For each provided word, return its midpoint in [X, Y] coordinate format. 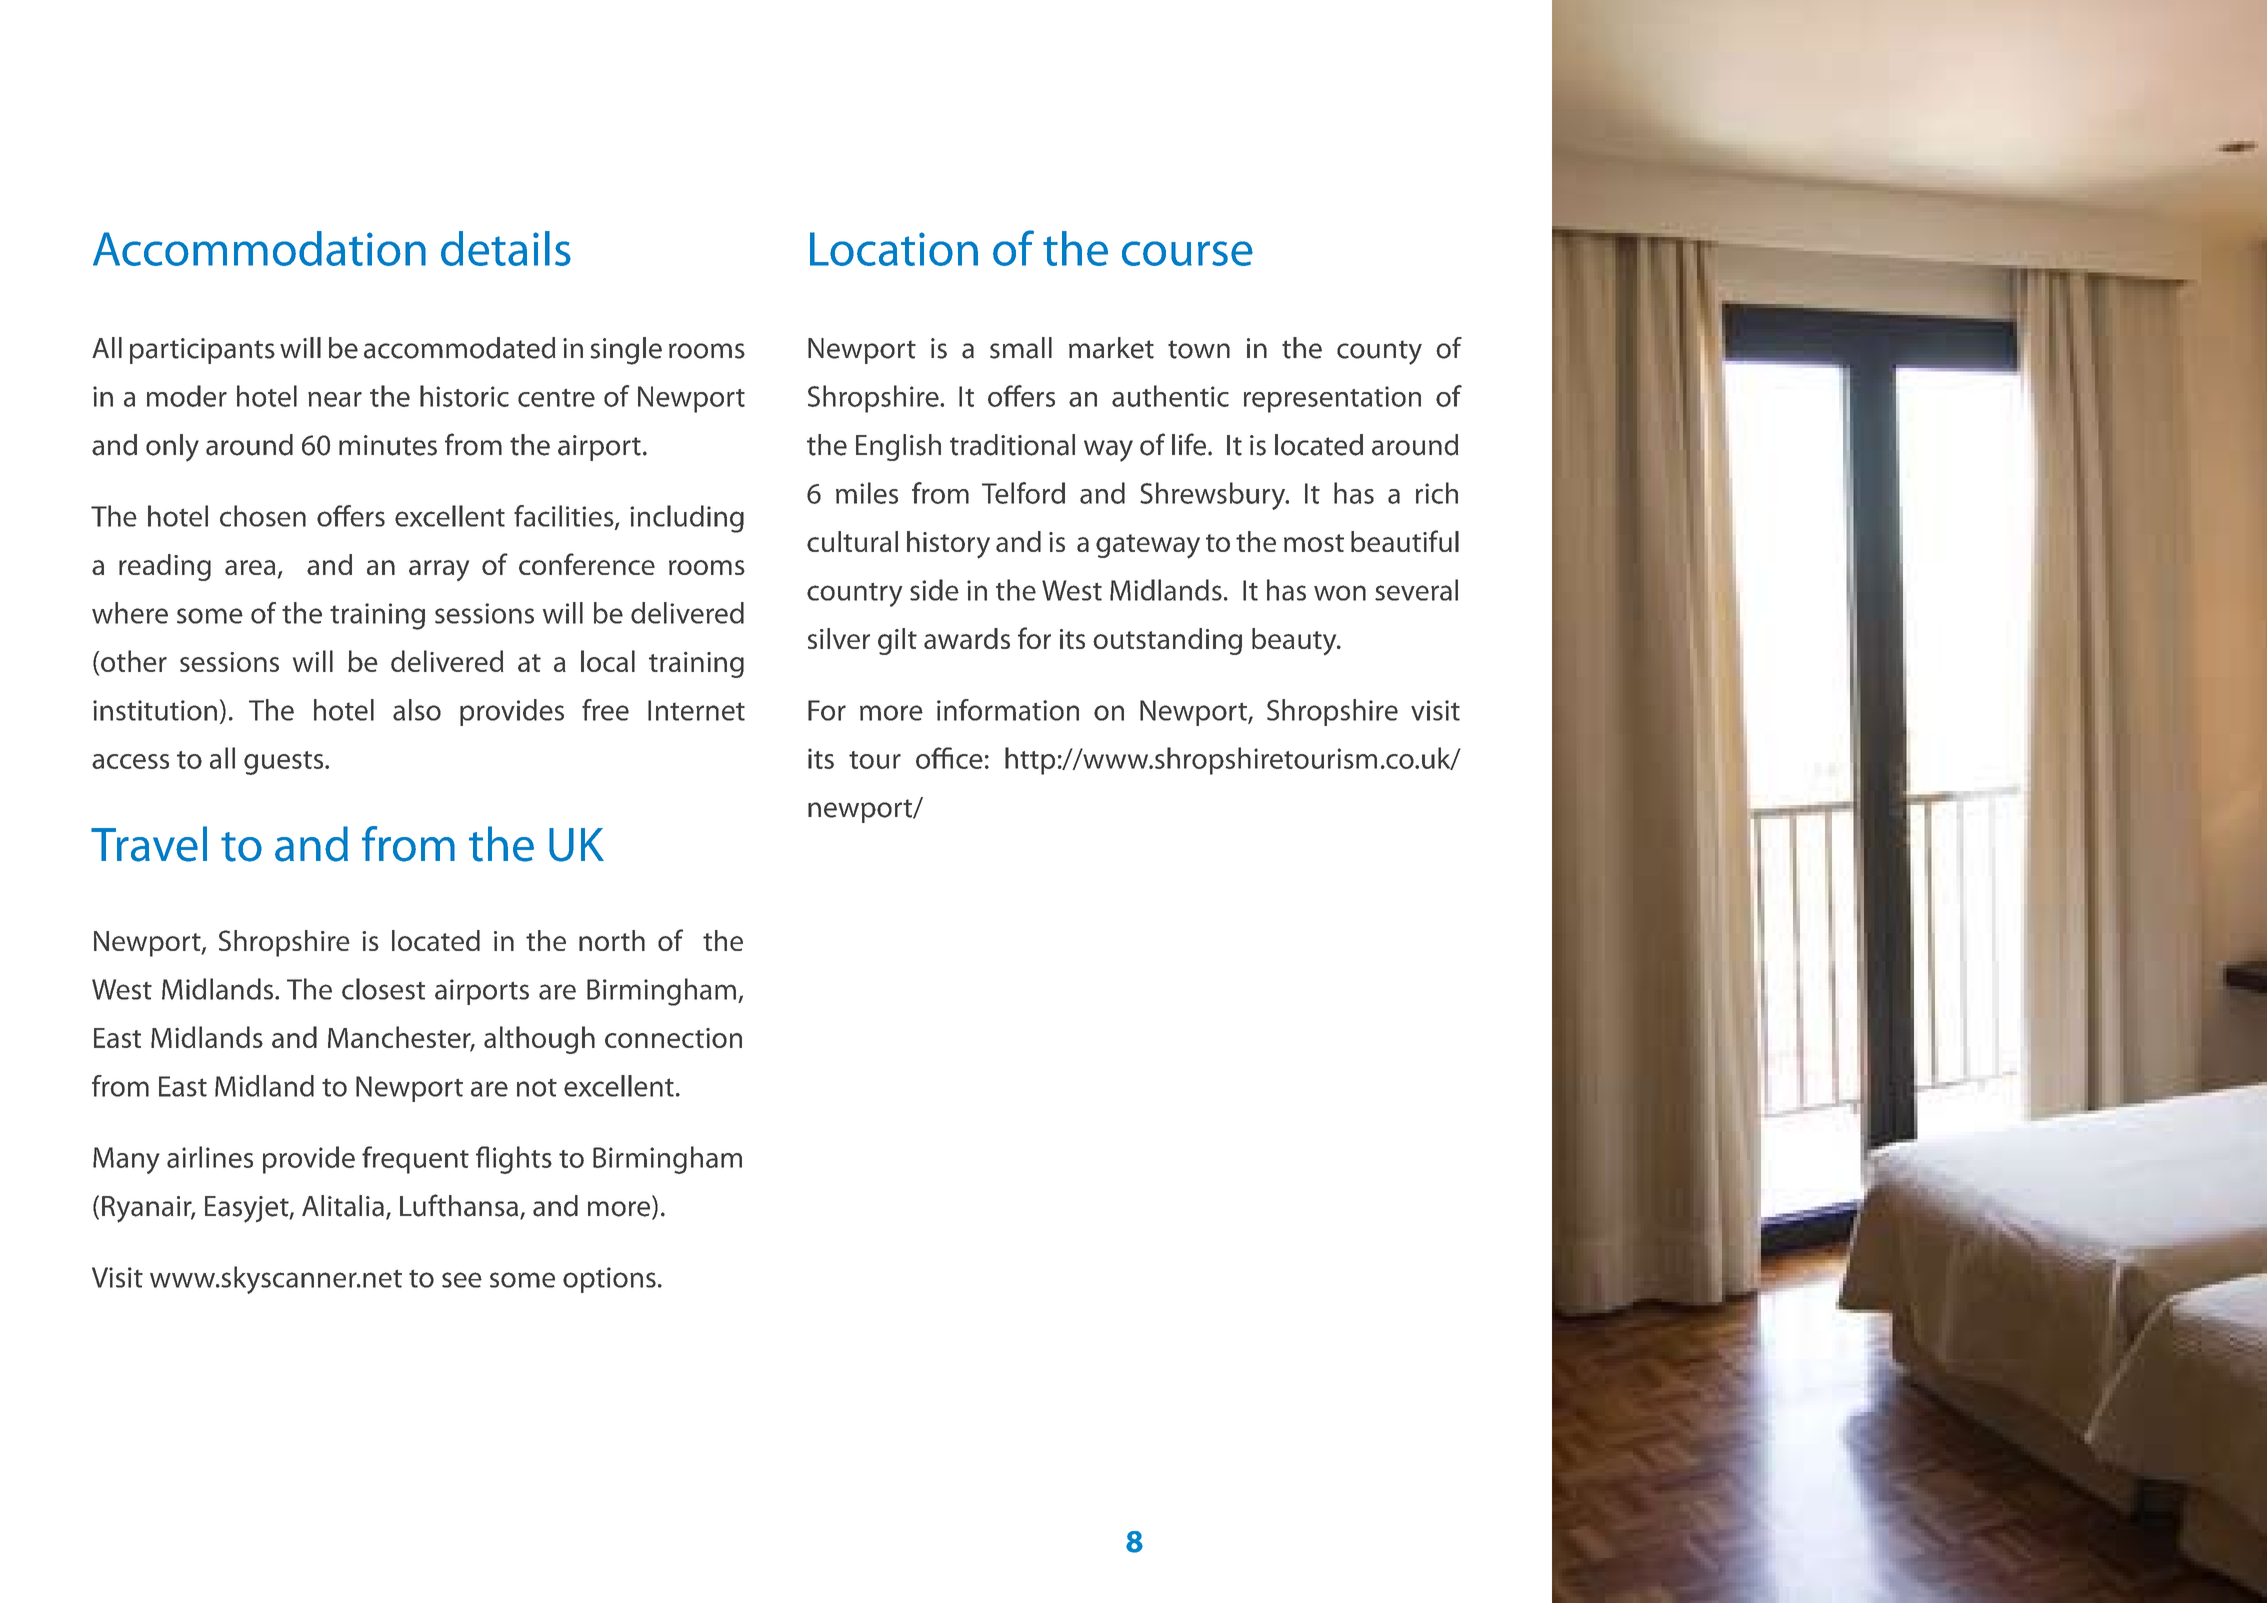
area [250, 567]
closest [383, 989]
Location [894, 249]
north [612, 940]
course [1187, 253]
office [949, 758]
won [1340, 593]
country [854, 595]
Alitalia [343, 1206]
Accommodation [259, 248]
